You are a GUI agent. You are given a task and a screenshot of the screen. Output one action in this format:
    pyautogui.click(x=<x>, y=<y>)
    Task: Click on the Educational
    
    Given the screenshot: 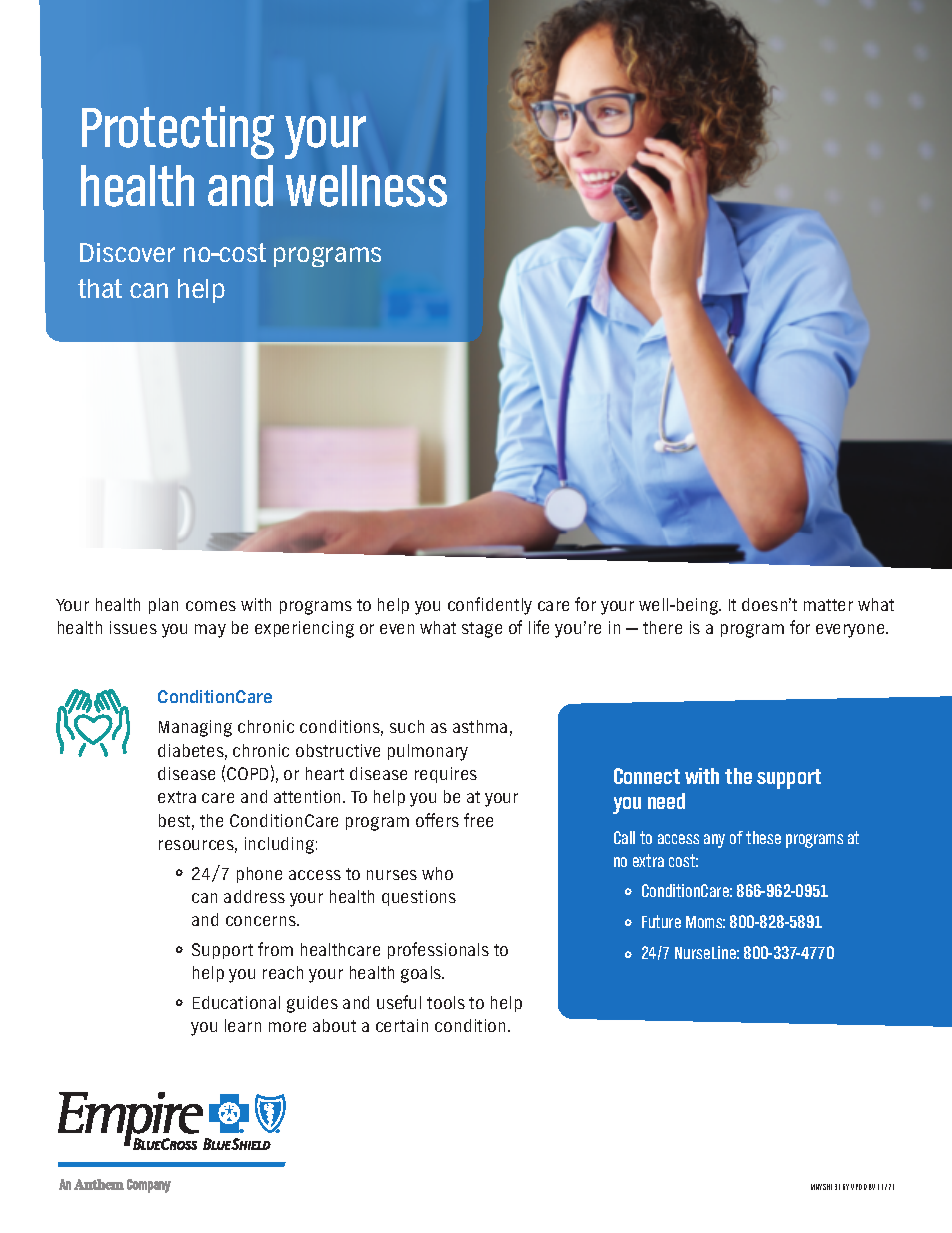 What is the action you would take?
    pyautogui.click(x=236, y=1002)
